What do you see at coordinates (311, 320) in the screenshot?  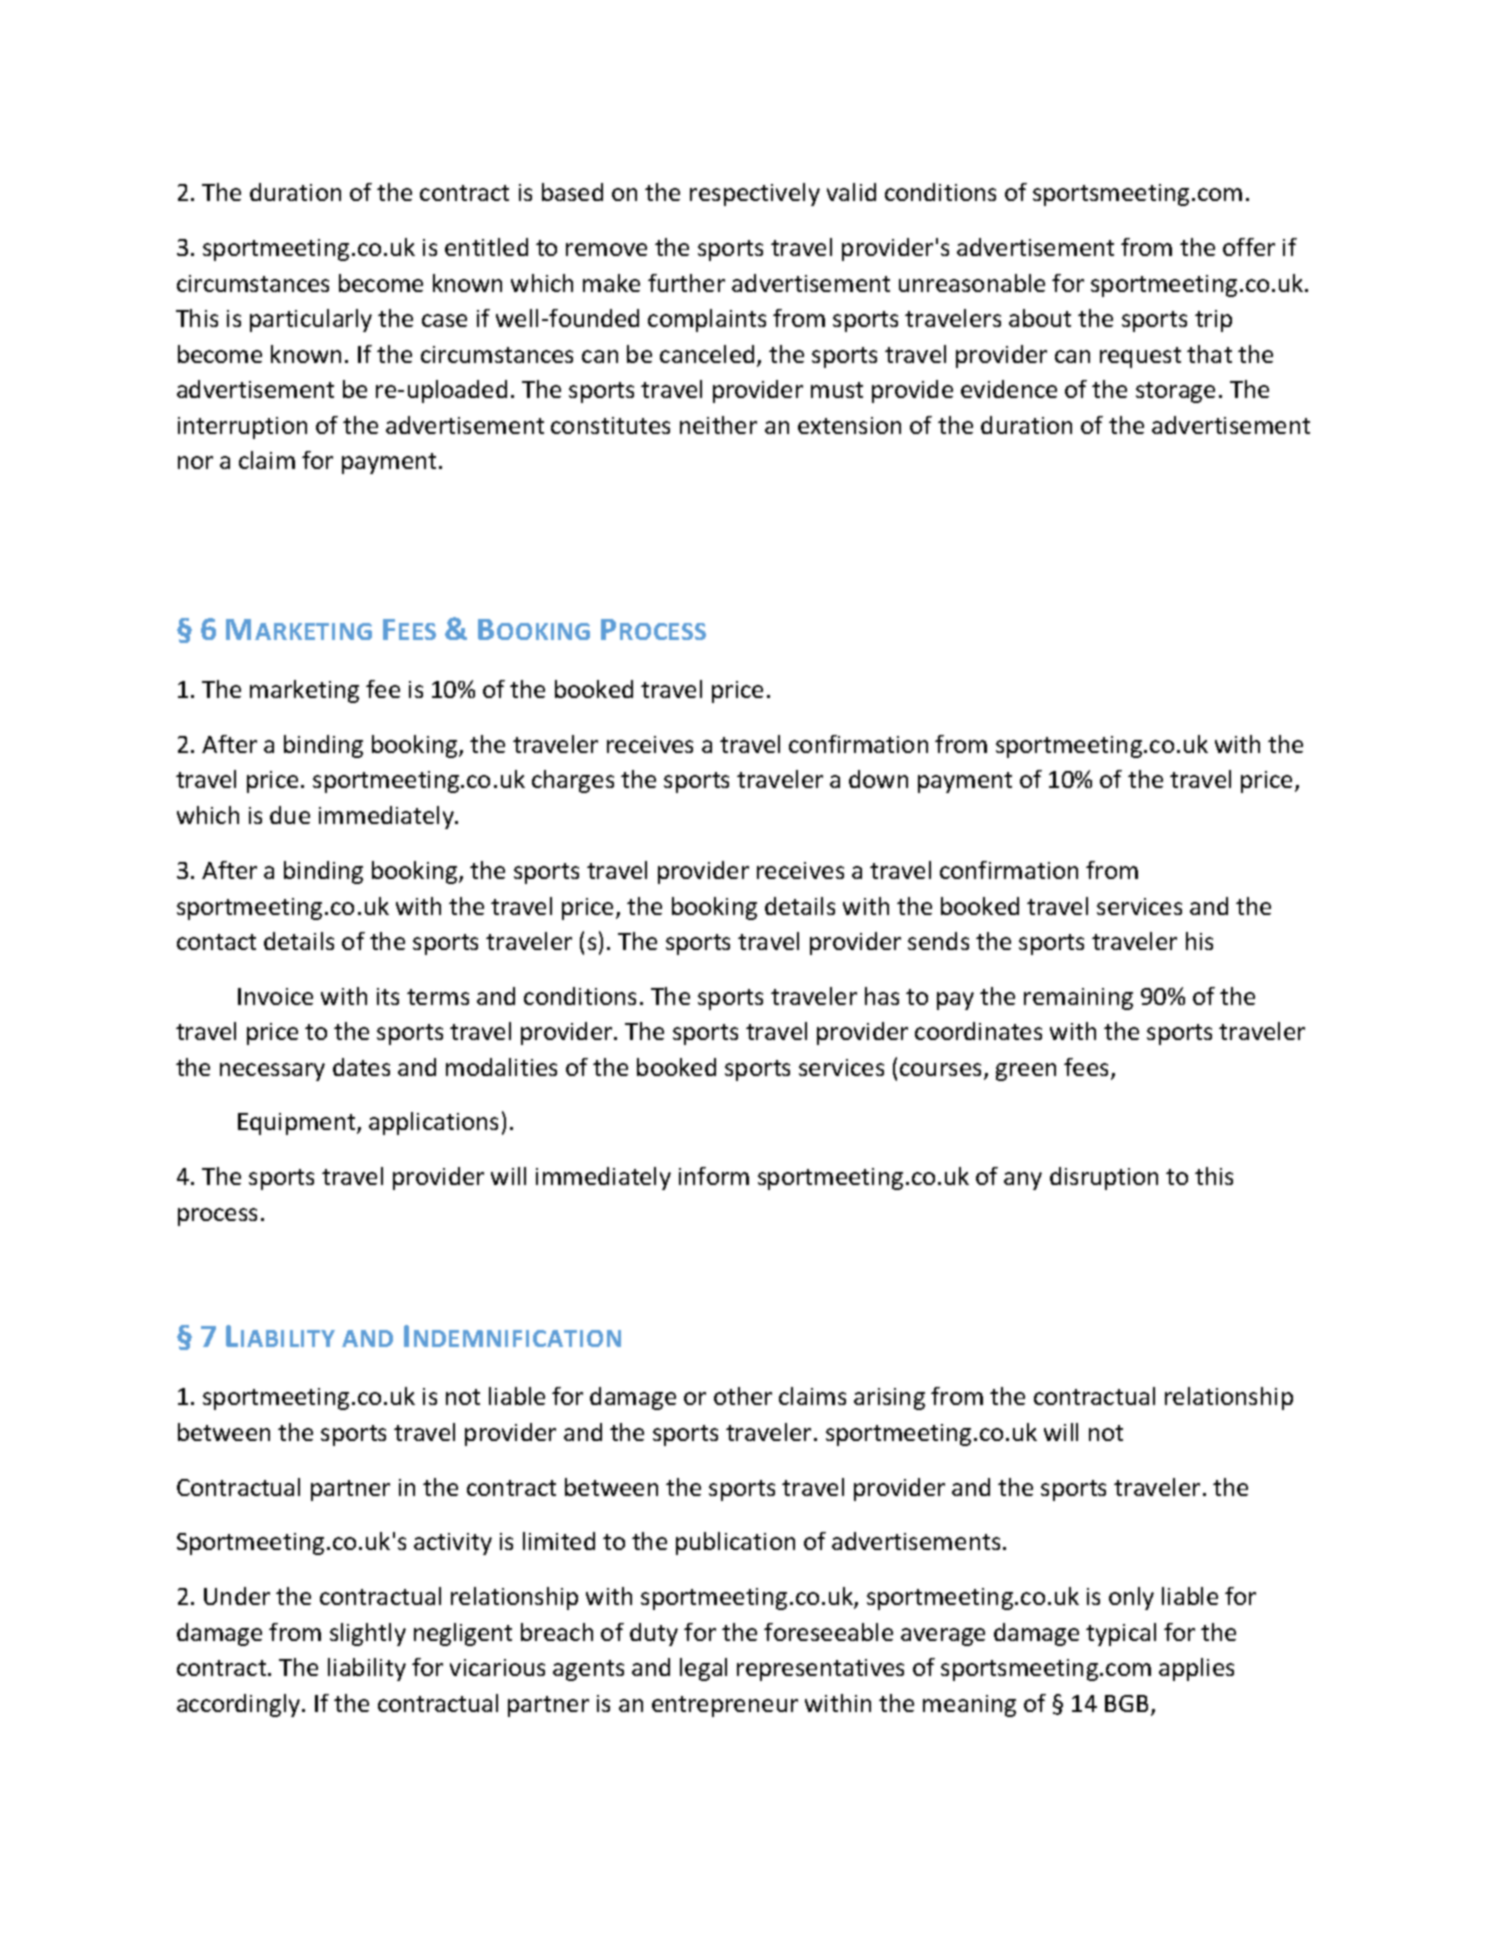 I see `particularly` at bounding box center [311, 320].
